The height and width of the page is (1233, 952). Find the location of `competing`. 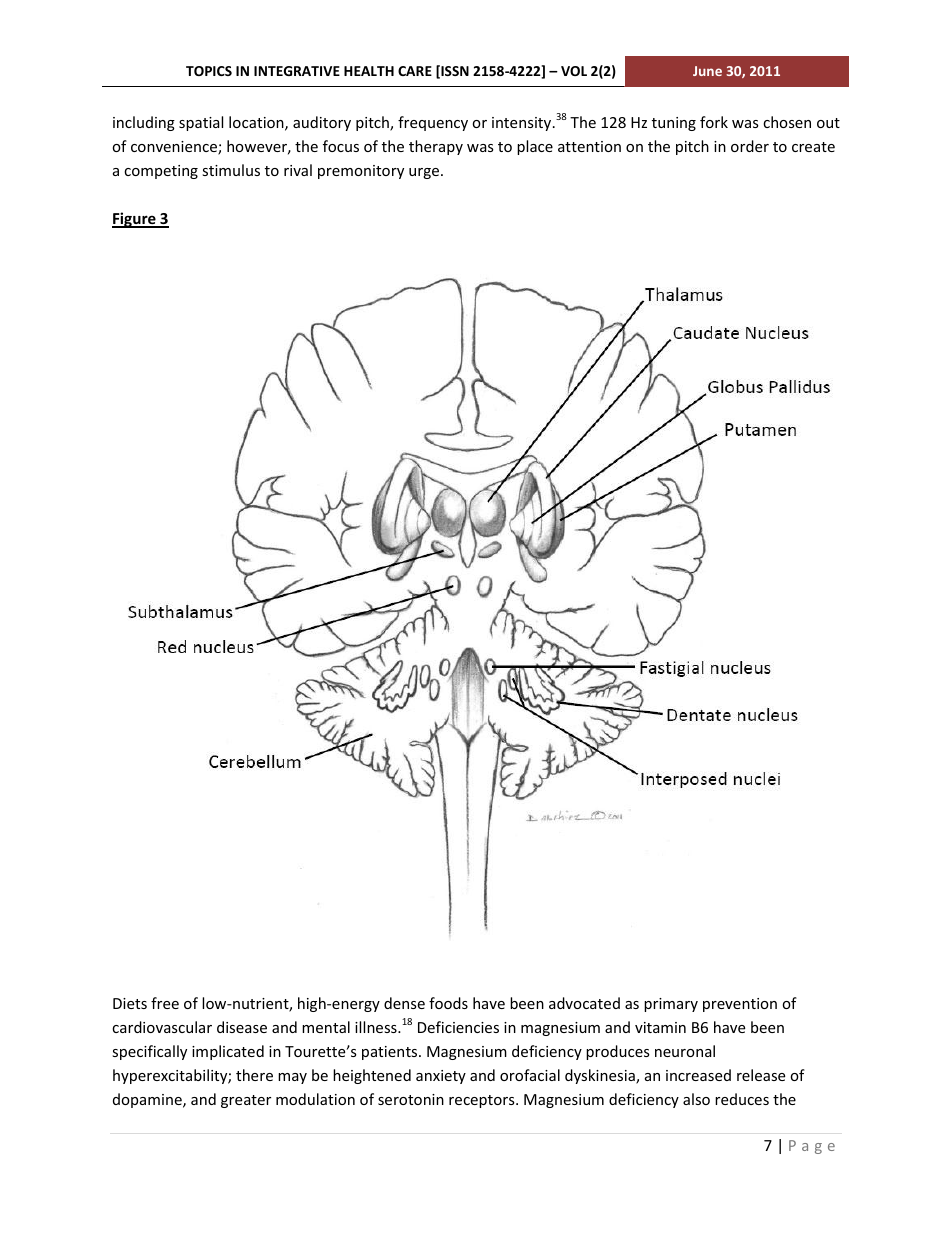

competing is located at coordinates (161, 172).
